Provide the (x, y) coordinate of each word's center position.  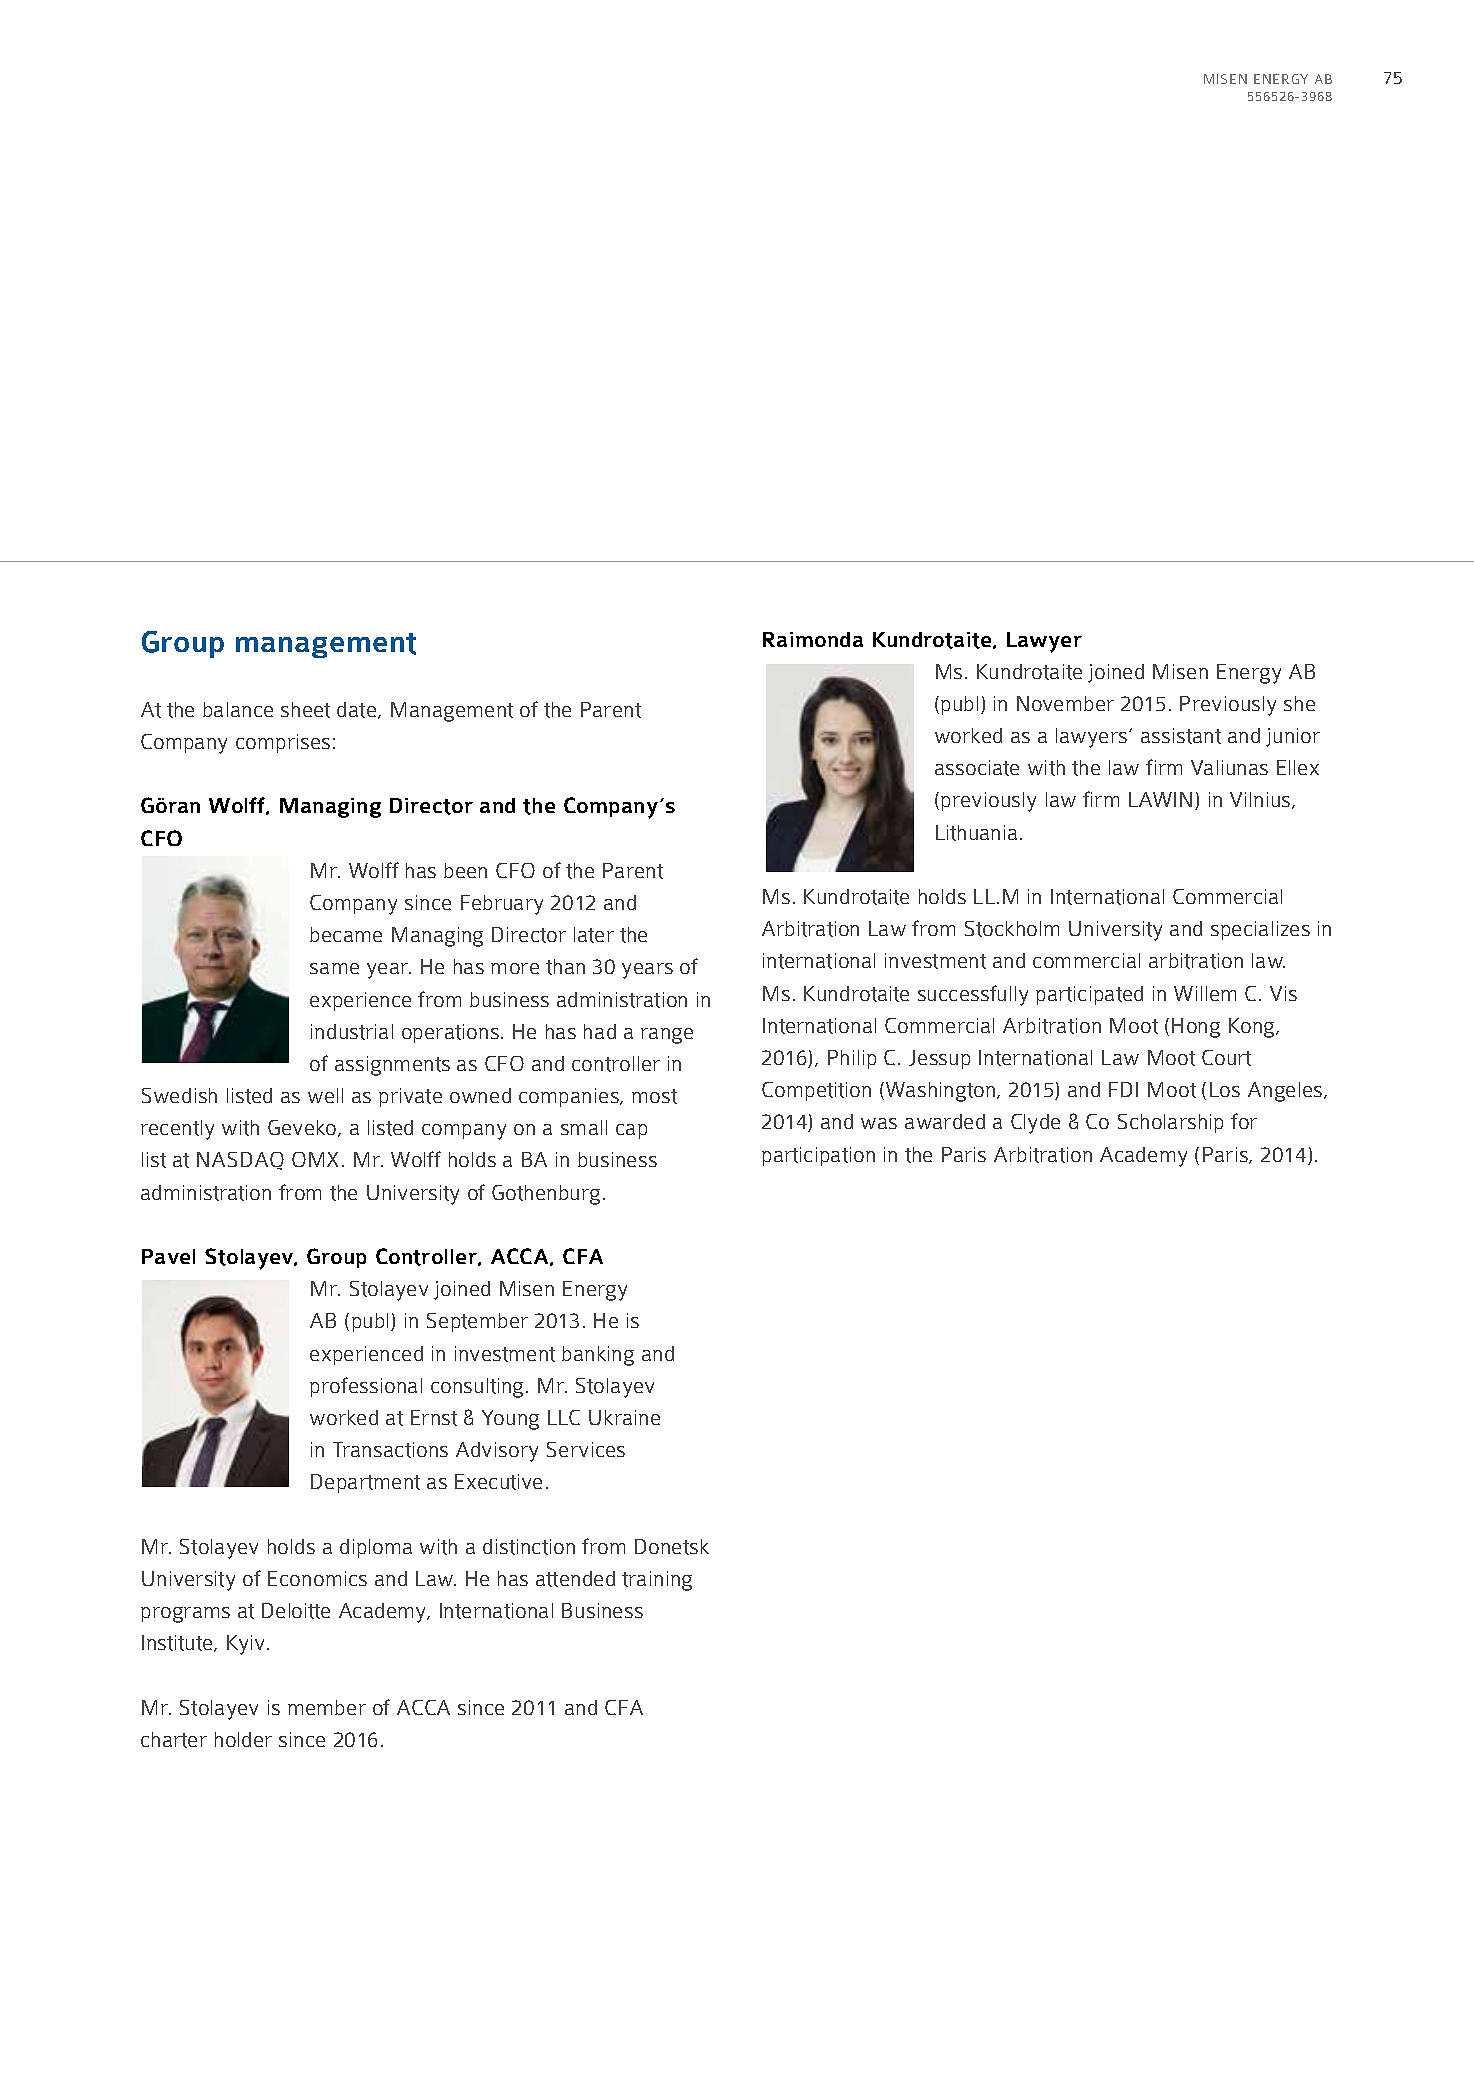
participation (818, 1156)
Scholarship (1170, 1123)
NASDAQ (240, 1161)
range (667, 1036)
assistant (1181, 736)
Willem (1205, 993)
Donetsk (672, 1547)
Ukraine (624, 1417)
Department (365, 1483)
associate (977, 768)
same (334, 968)
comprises (283, 743)
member (327, 1707)
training (657, 1581)
